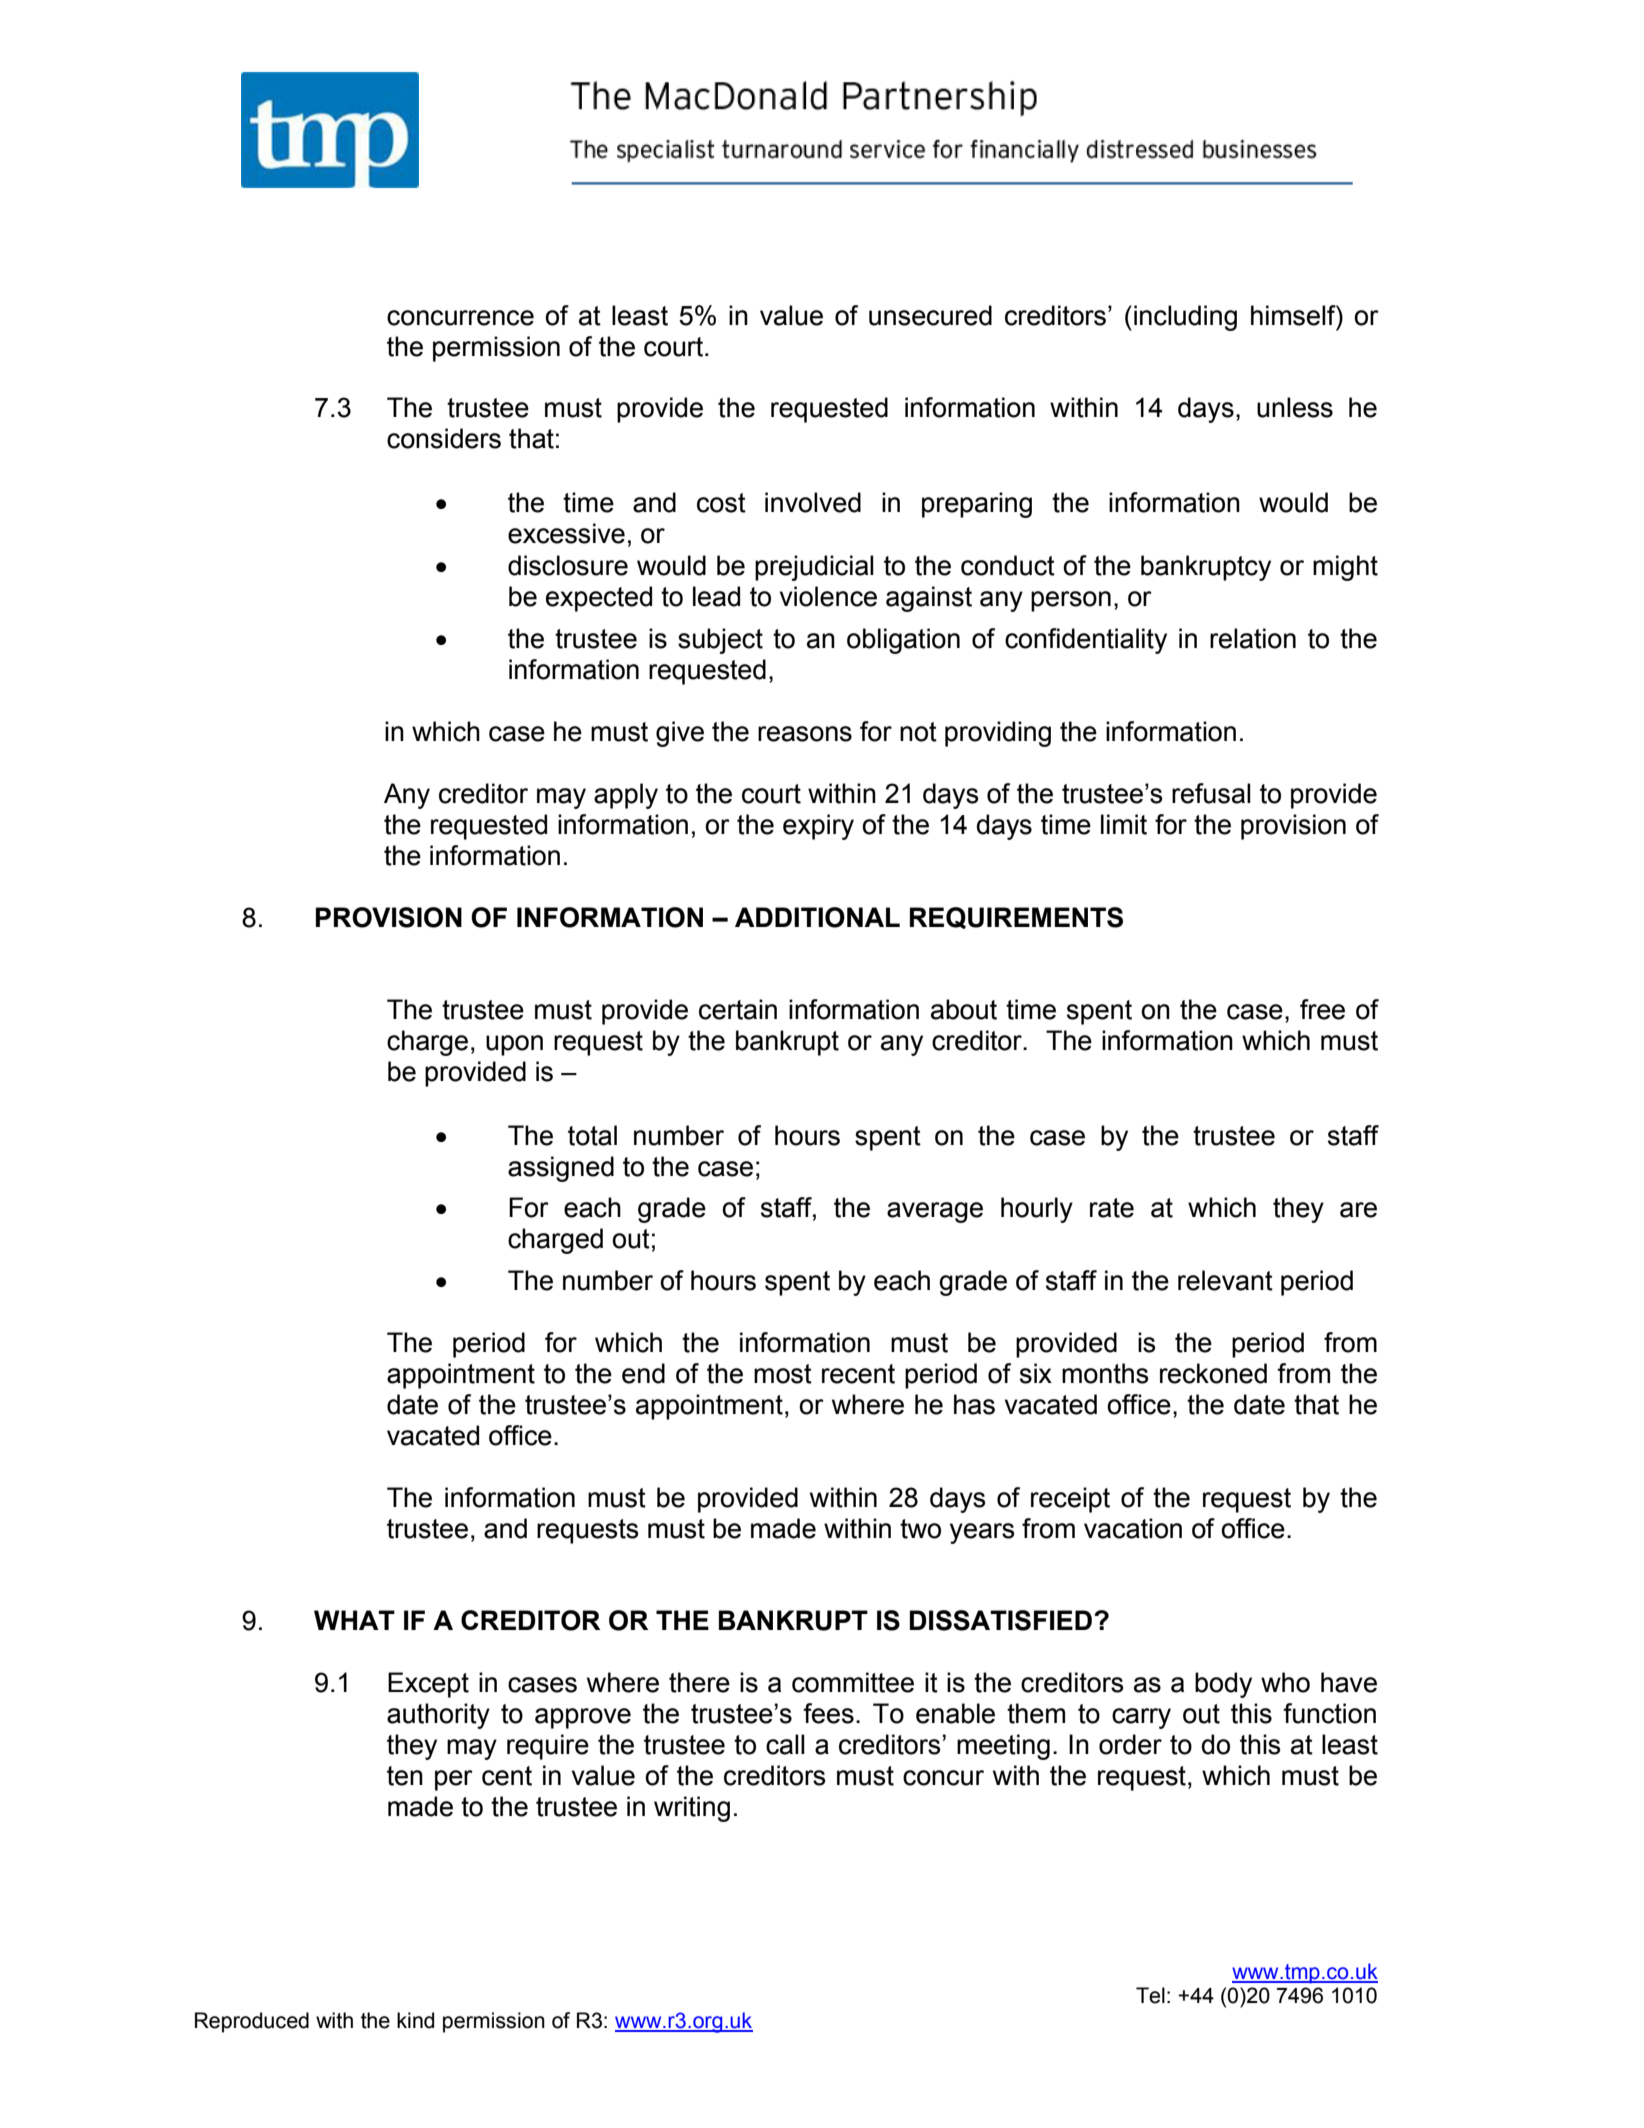 The width and height of the screenshot is (1644, 2128). Describe the element at coordinates (514, 1045) in the screenshot. I see `upon` at that location.
